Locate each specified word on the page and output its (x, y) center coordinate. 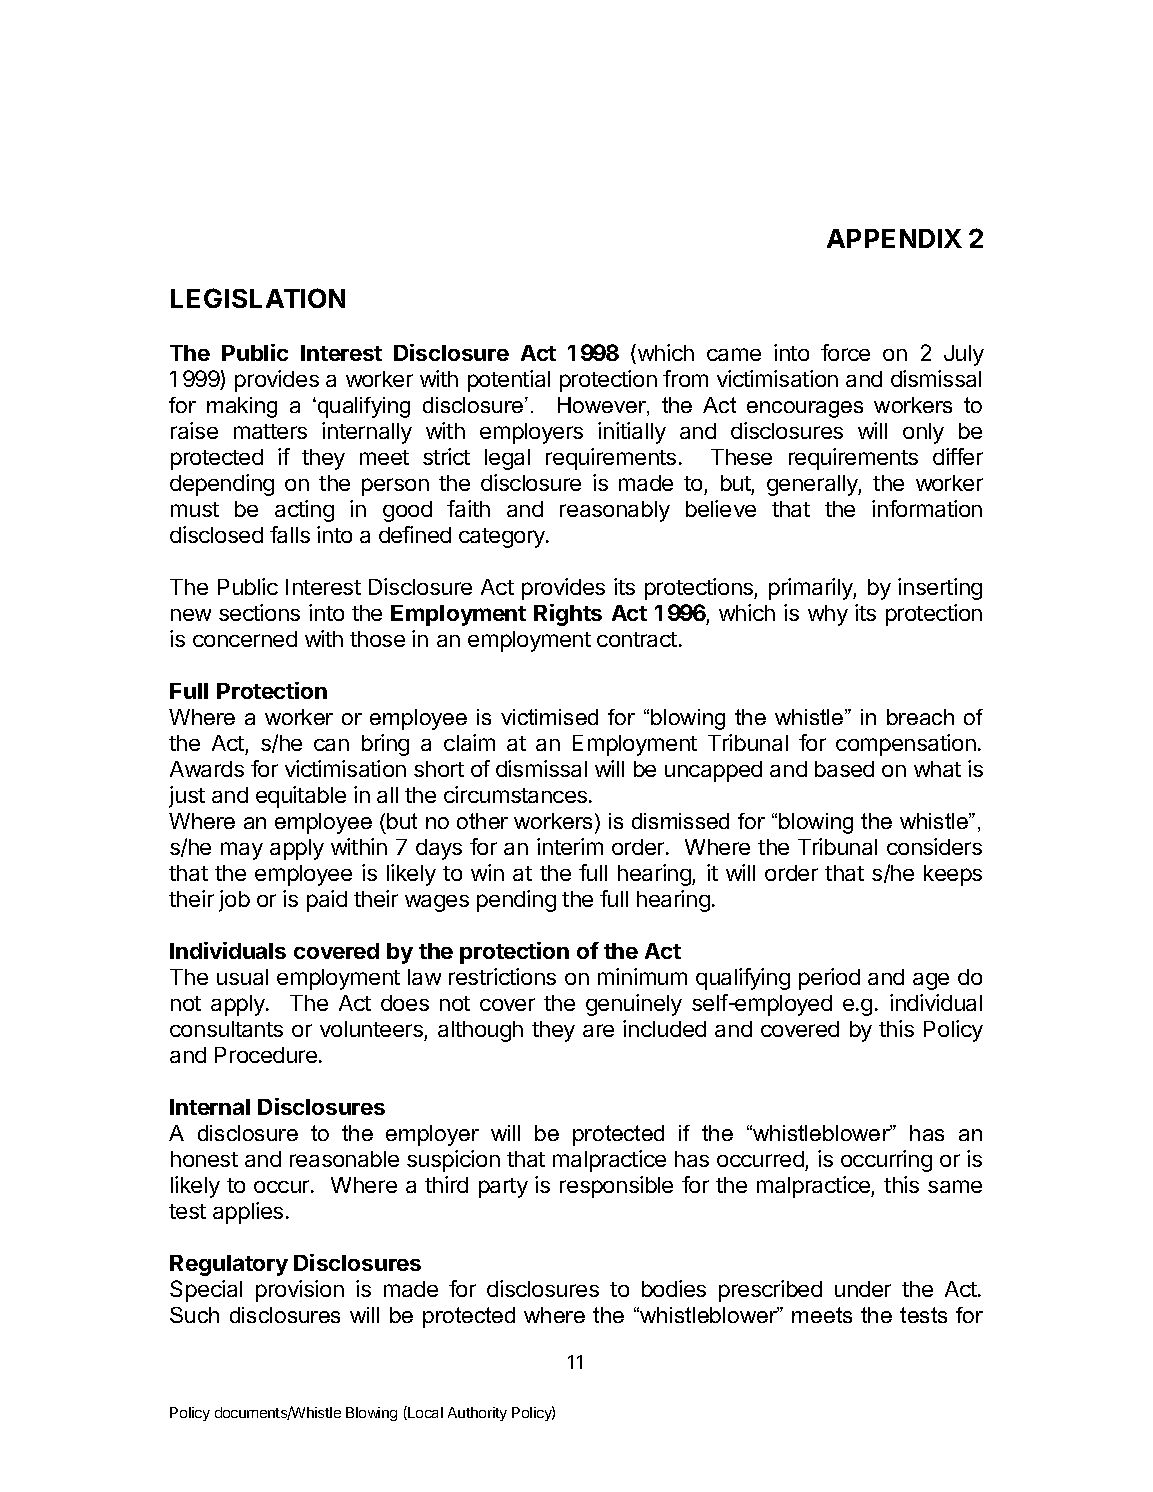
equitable (301, 797)
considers (934, 846)
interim (570, 846)
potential (509, 381)
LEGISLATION (258, 298)
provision (300, 1291)
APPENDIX (894, 238)
